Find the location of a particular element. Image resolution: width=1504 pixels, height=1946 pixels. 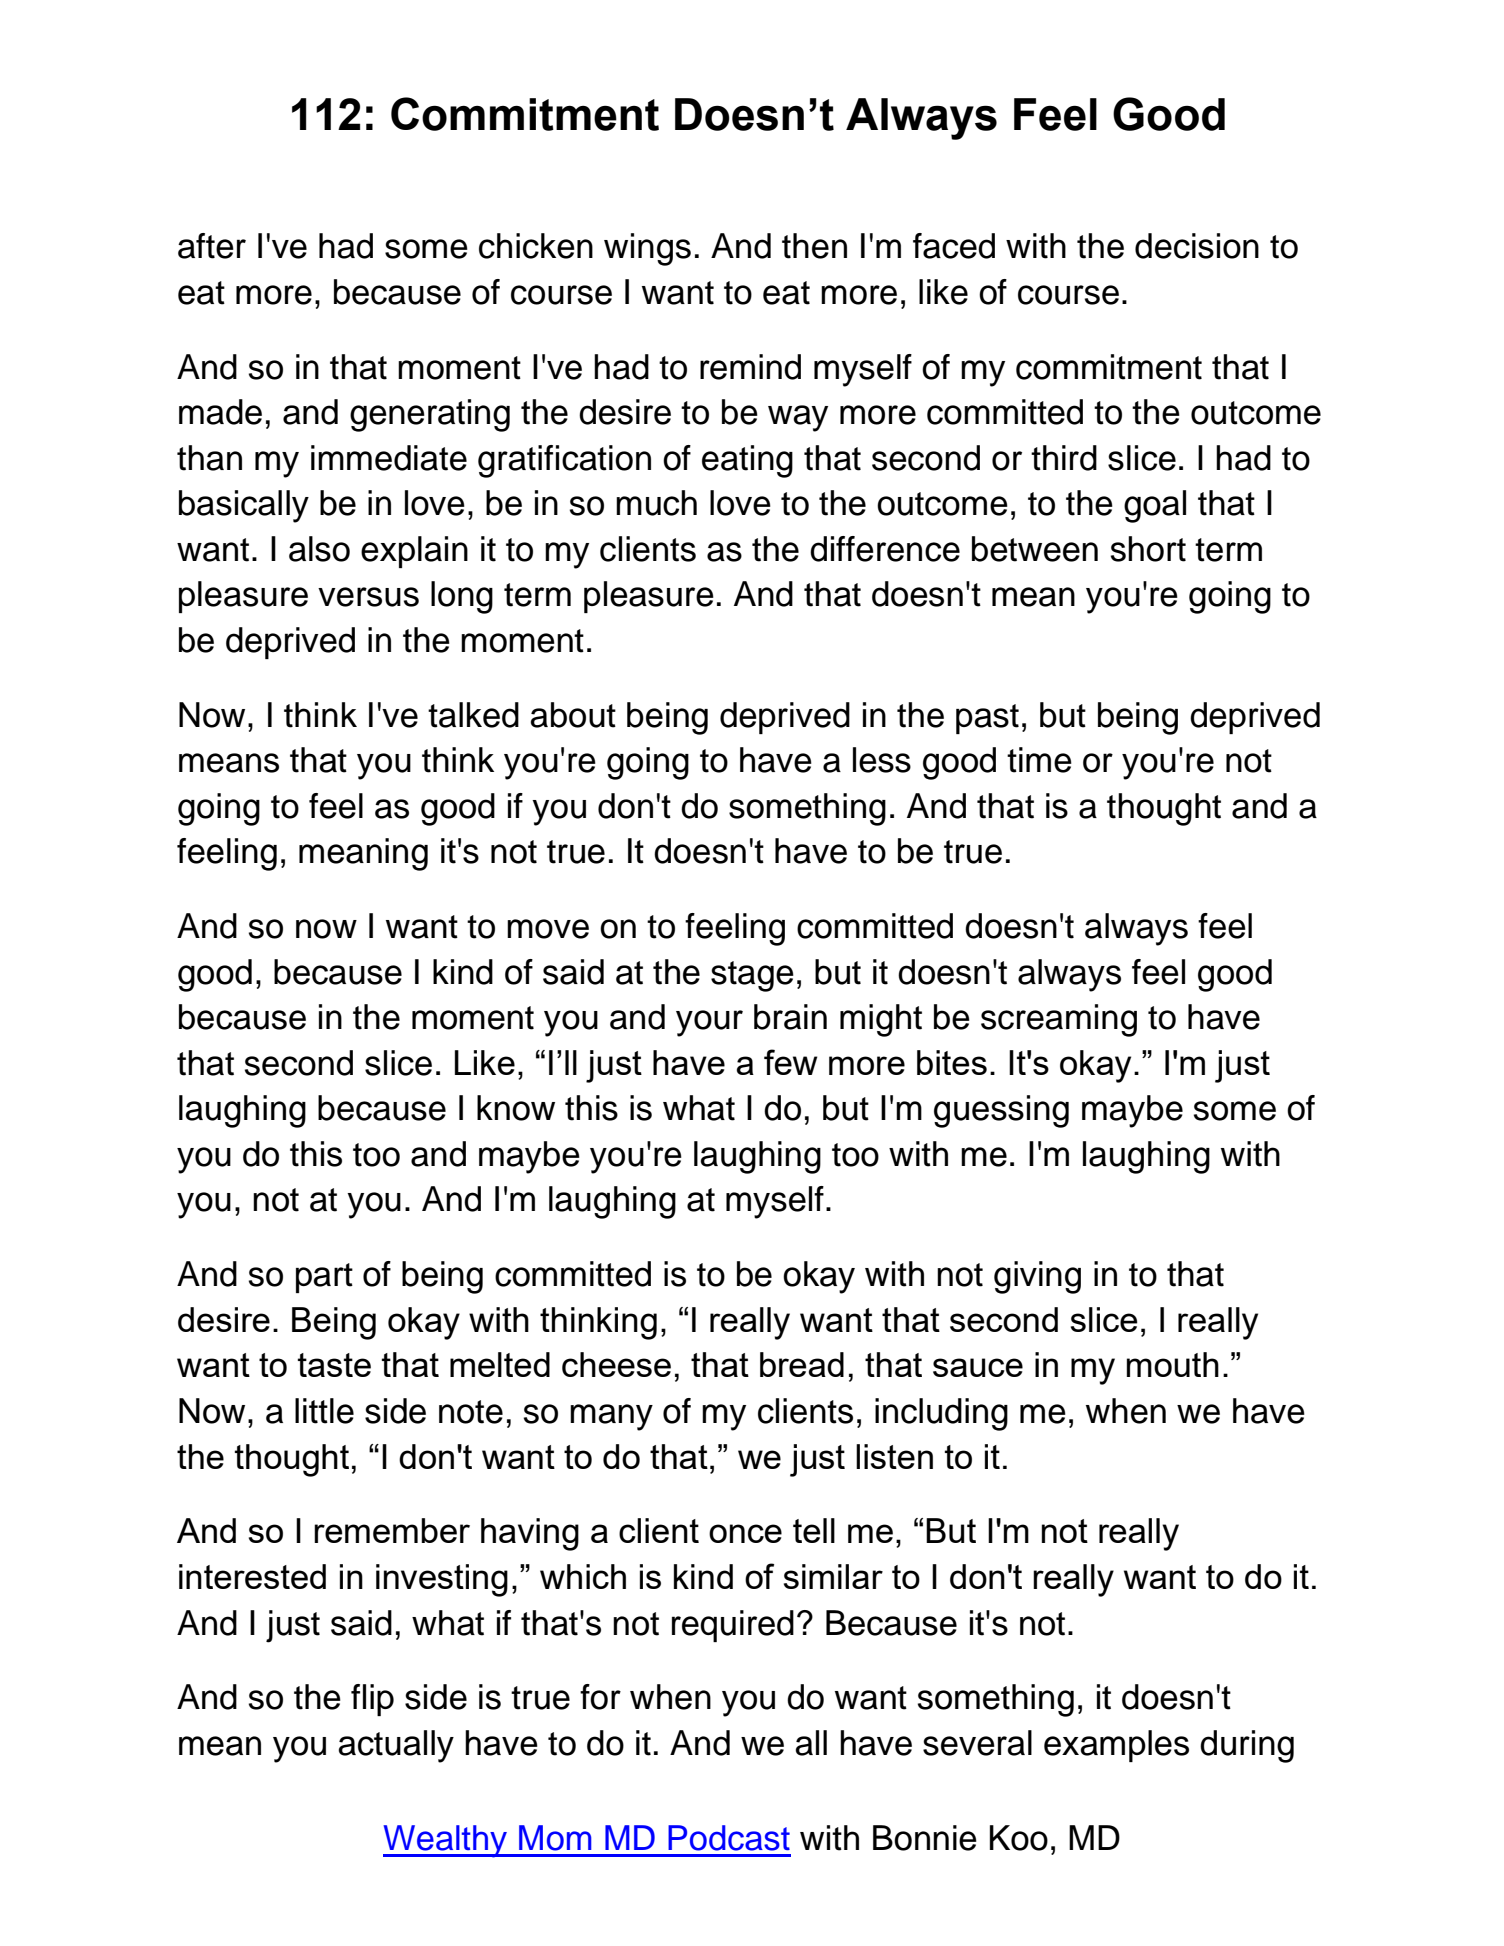

actually is located at coordinates (396, 1746).
